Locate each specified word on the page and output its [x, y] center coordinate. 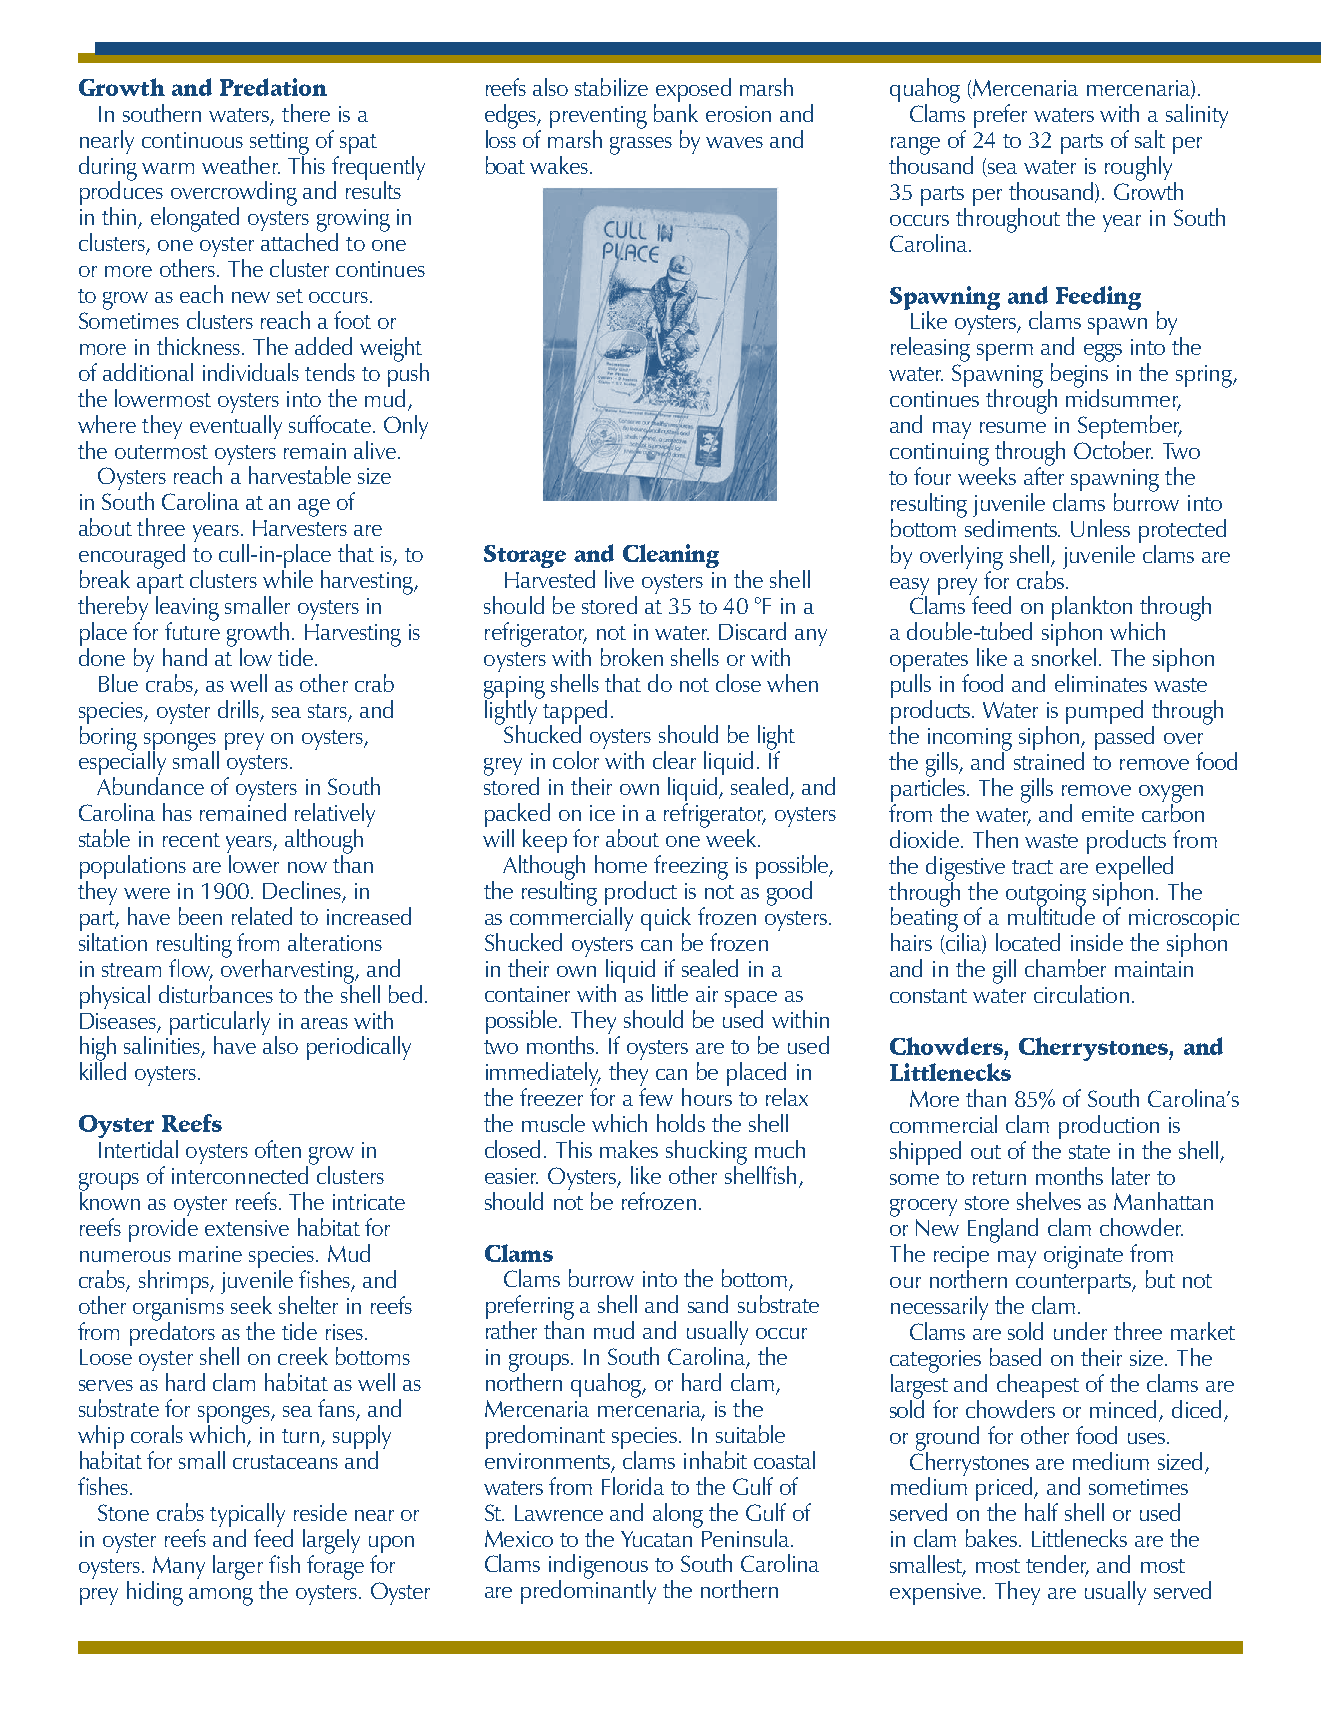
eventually [236, 425]
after [1044, 475]
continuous [192, 140]
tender [1057, 1565]
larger [238, 1567]
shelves [1049, 1201]
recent [191, 840]
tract [1032, 867]
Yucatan [656, 1539]
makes [629, 1149]
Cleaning [671, 556]
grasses [641, 146]
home [621, 864]
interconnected [240, 1175]
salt [1150, 139]
